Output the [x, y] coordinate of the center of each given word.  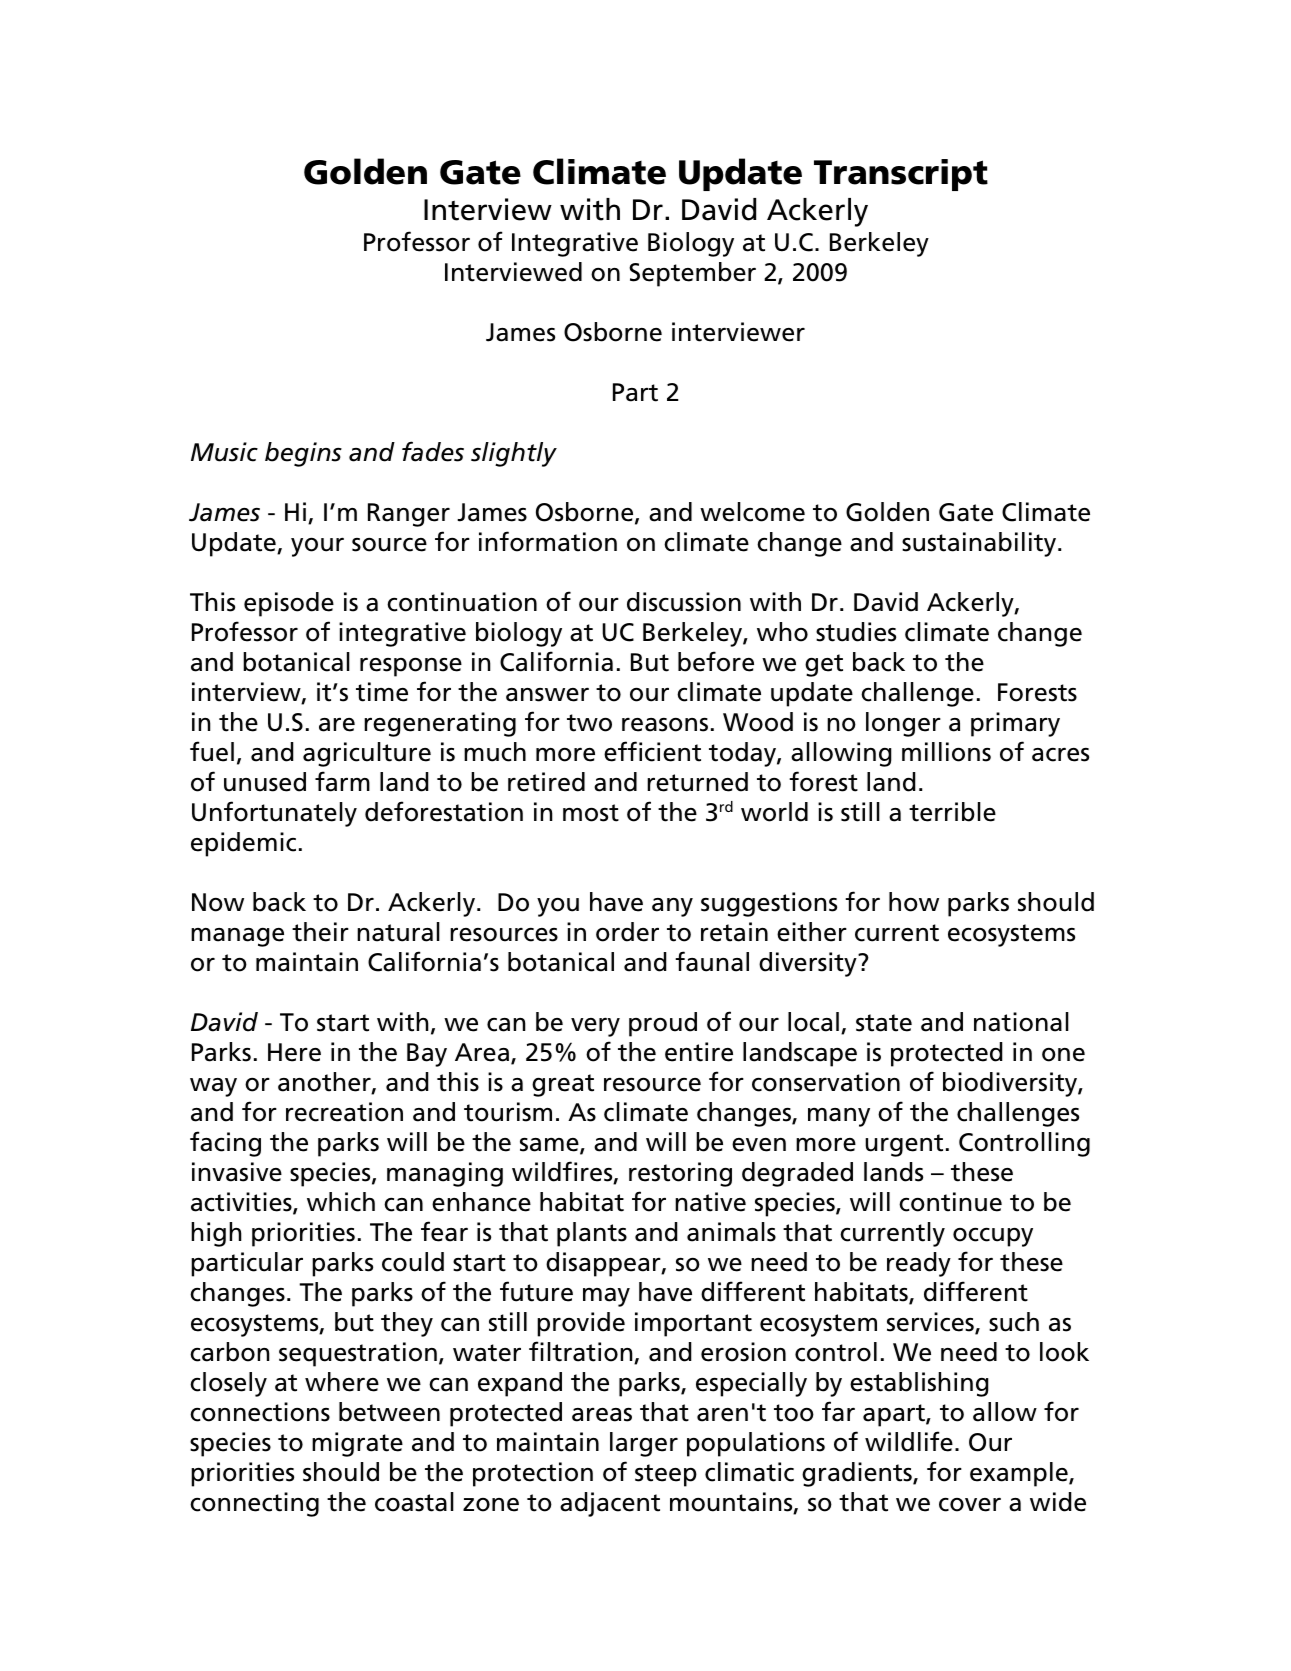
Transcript [901, 175]
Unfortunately [274, 814]
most [591, 813]
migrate [357, 1444]
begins [303, 454]
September [692, 274]
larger [644, 1444]
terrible [952, 812]
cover [970, 1504]
